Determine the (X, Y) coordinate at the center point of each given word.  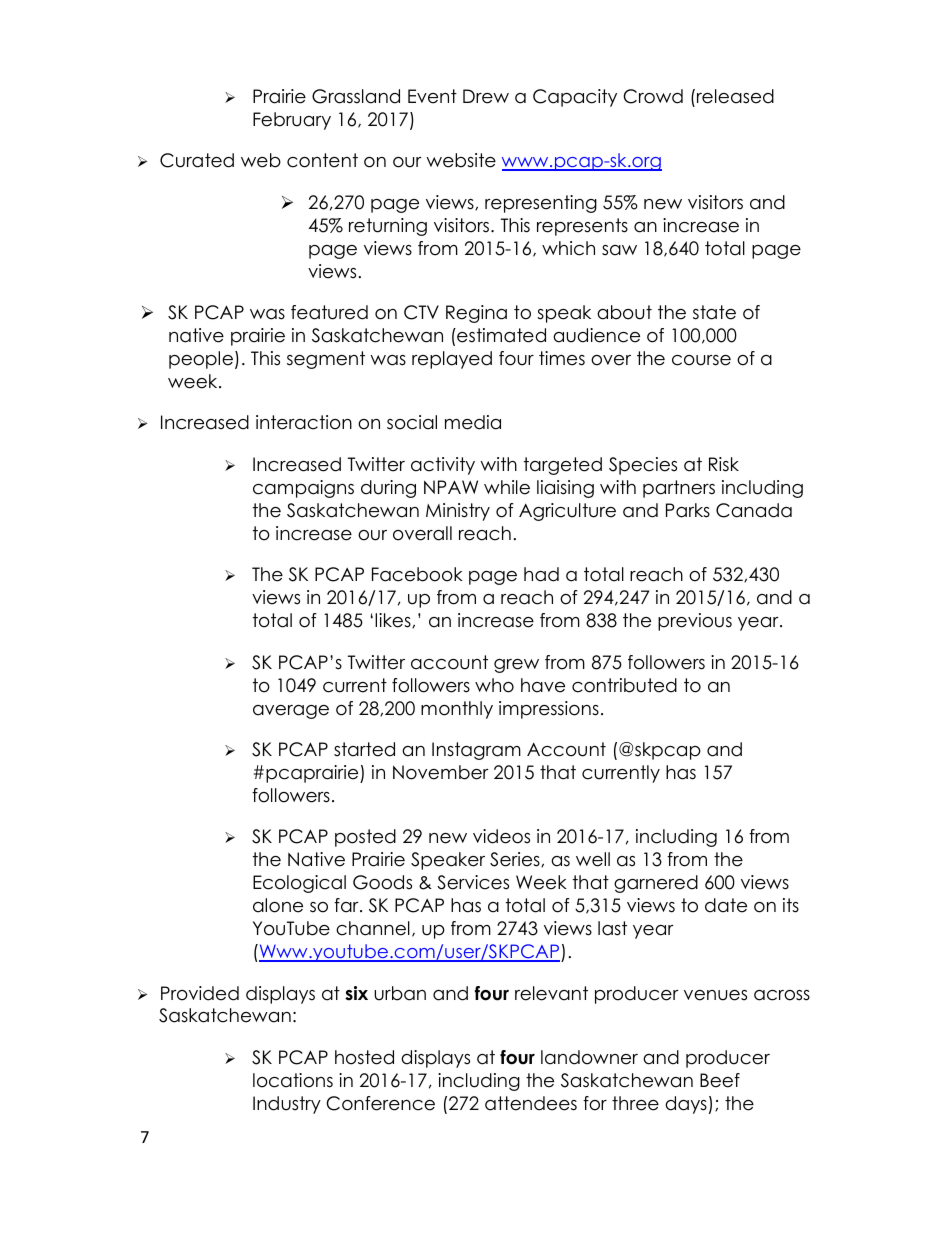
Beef (720, 1080)
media (473, 422)
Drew (486, 96)
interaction (304, 422)
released (735, 96)
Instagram (476, 751)
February (292, 121)
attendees (531, 1103)
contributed (624, 685)
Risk (724, 464)
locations (293, 1080)
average (291, 712)
